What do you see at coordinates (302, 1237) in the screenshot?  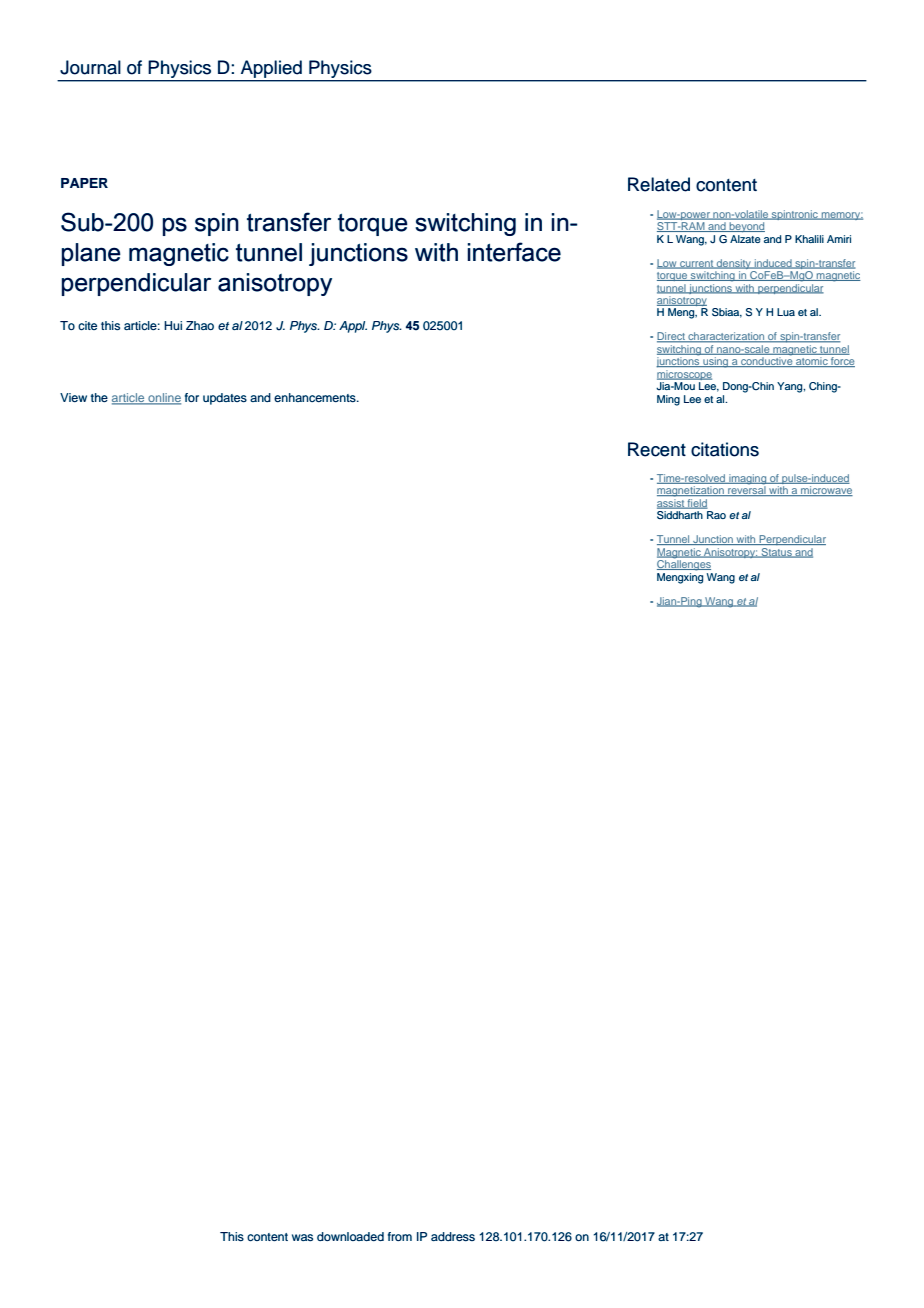 I see `was` at bounding box center [302, 1237].
